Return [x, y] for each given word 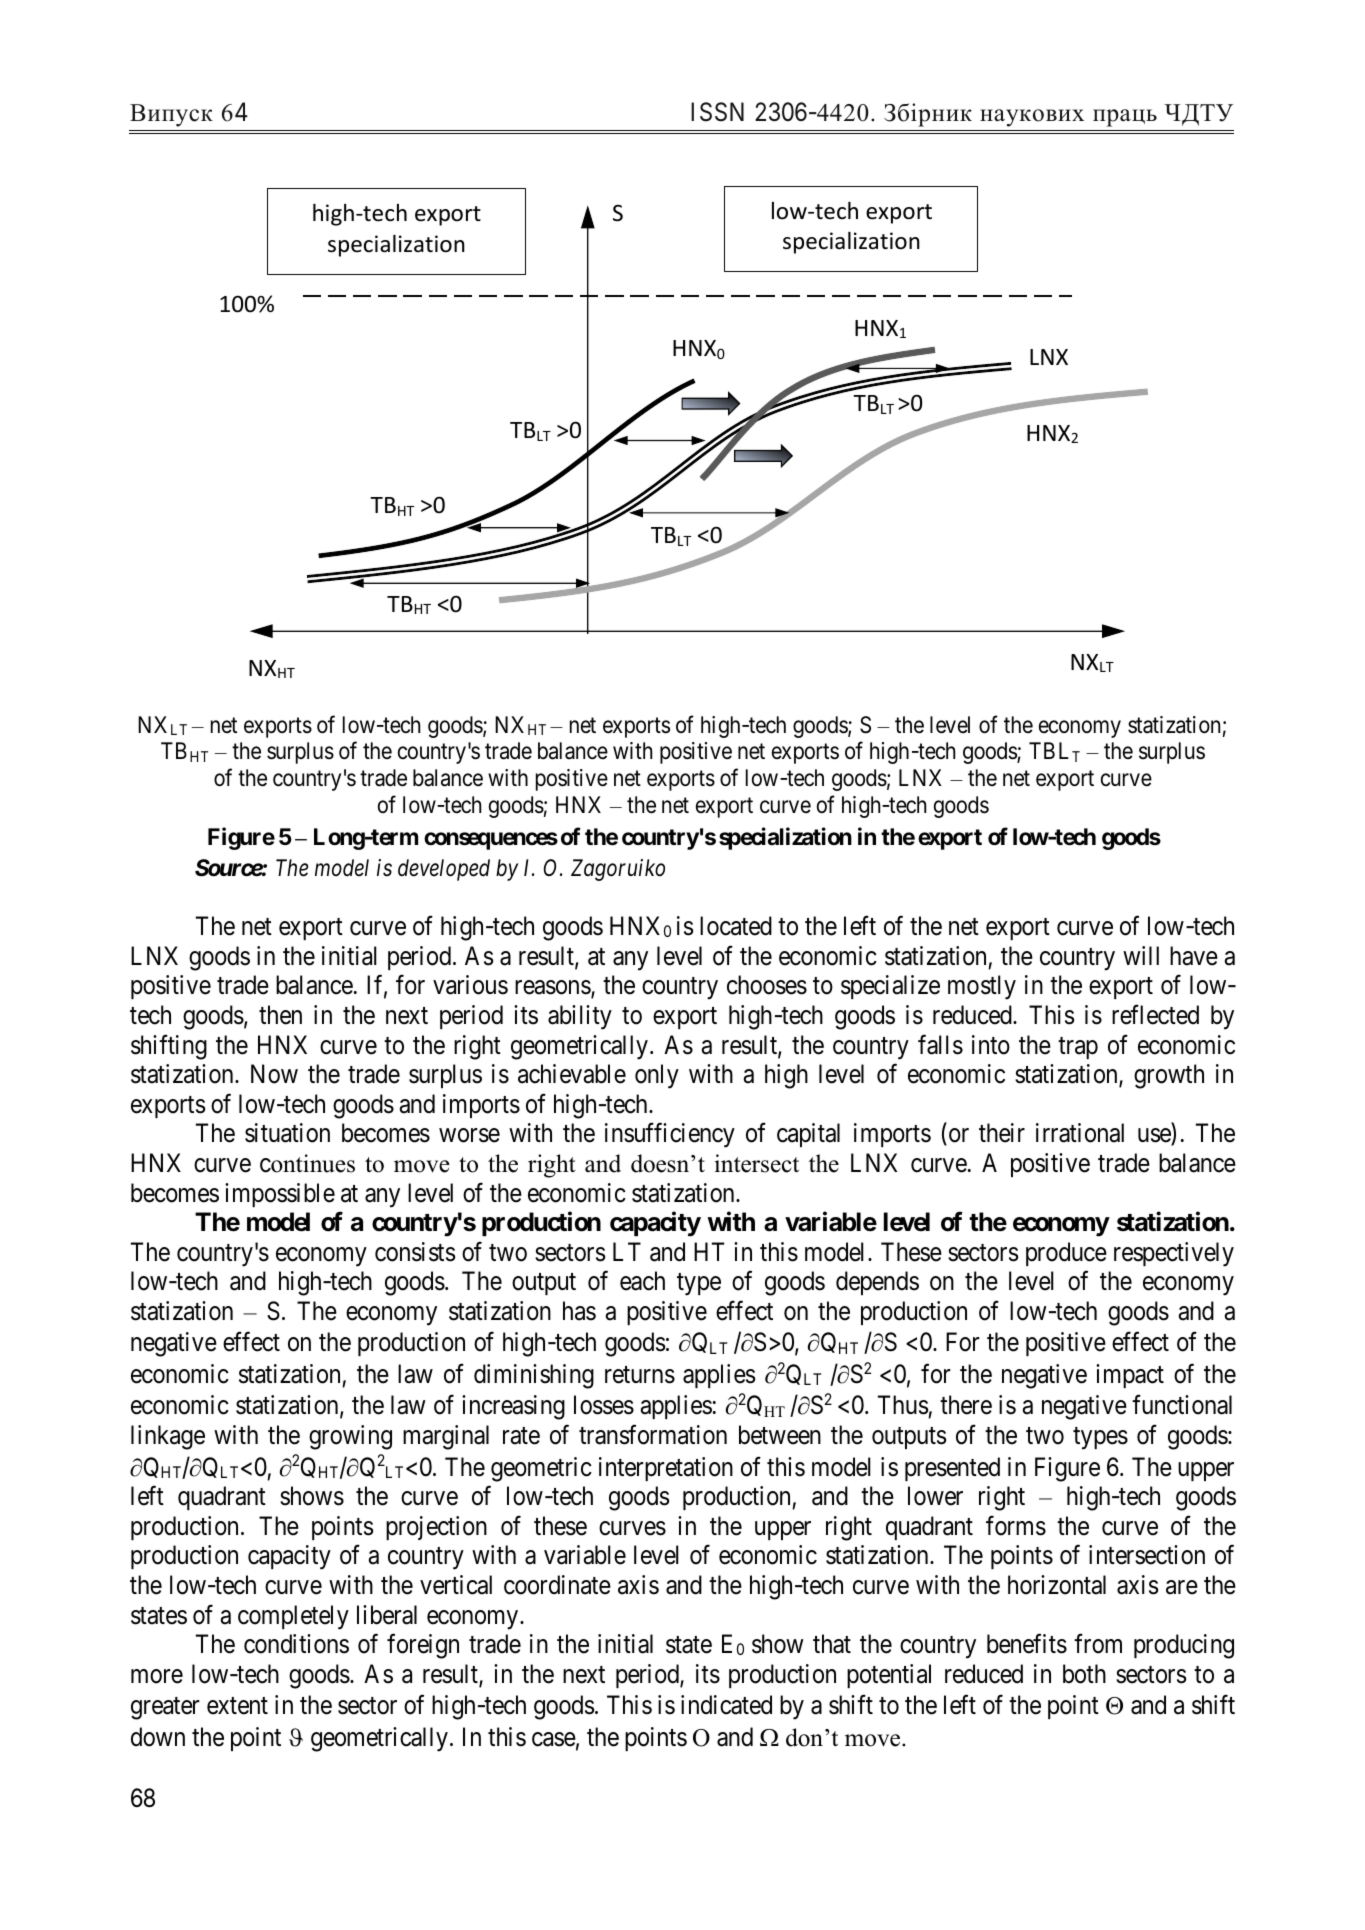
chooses [767, 985]
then [280, 1015]
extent [237, 1706]
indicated [726, 1705]
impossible [280, 1195]
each [642, 1281]
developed [444, 870]
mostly [982, 987]
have [1194, 956]
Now [274, 1074]
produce [1066, 1254]
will [1141, 955]
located [736, 926]
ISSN [717, 112]
